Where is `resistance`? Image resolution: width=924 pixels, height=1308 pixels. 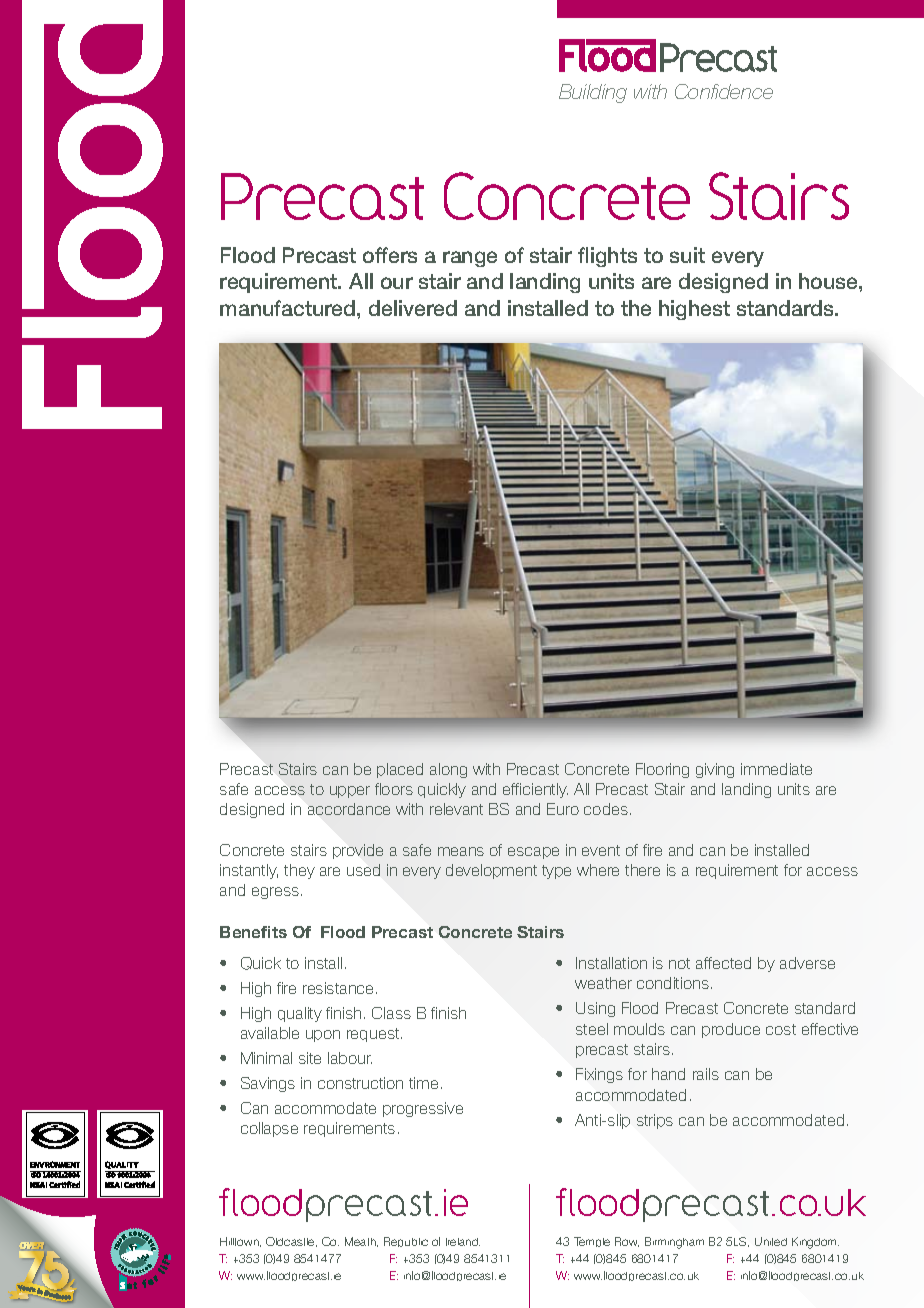 resistance is located at coordinates (340, 988).
